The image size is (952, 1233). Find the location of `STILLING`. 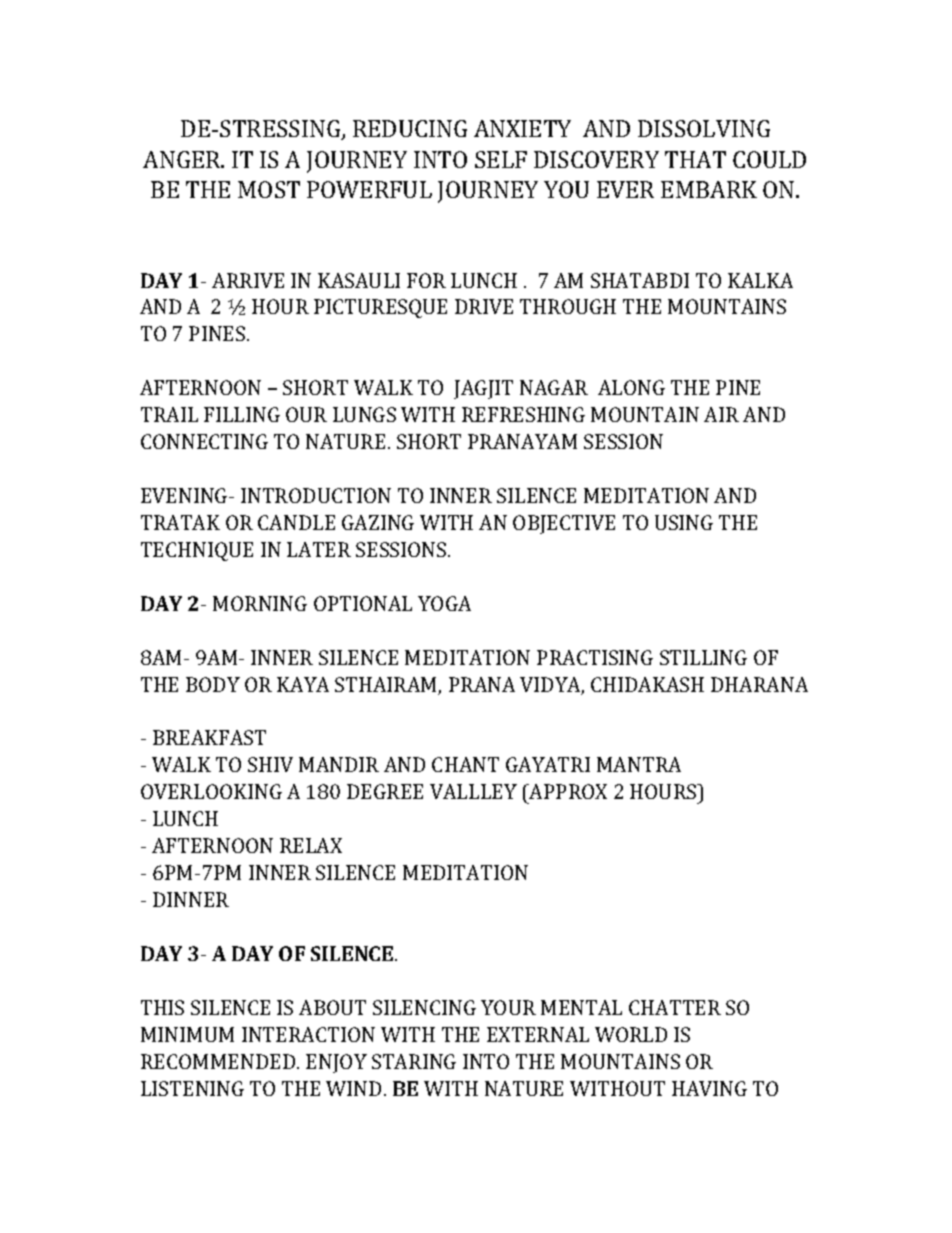

STILLING is located at coordinates (703, 657).
